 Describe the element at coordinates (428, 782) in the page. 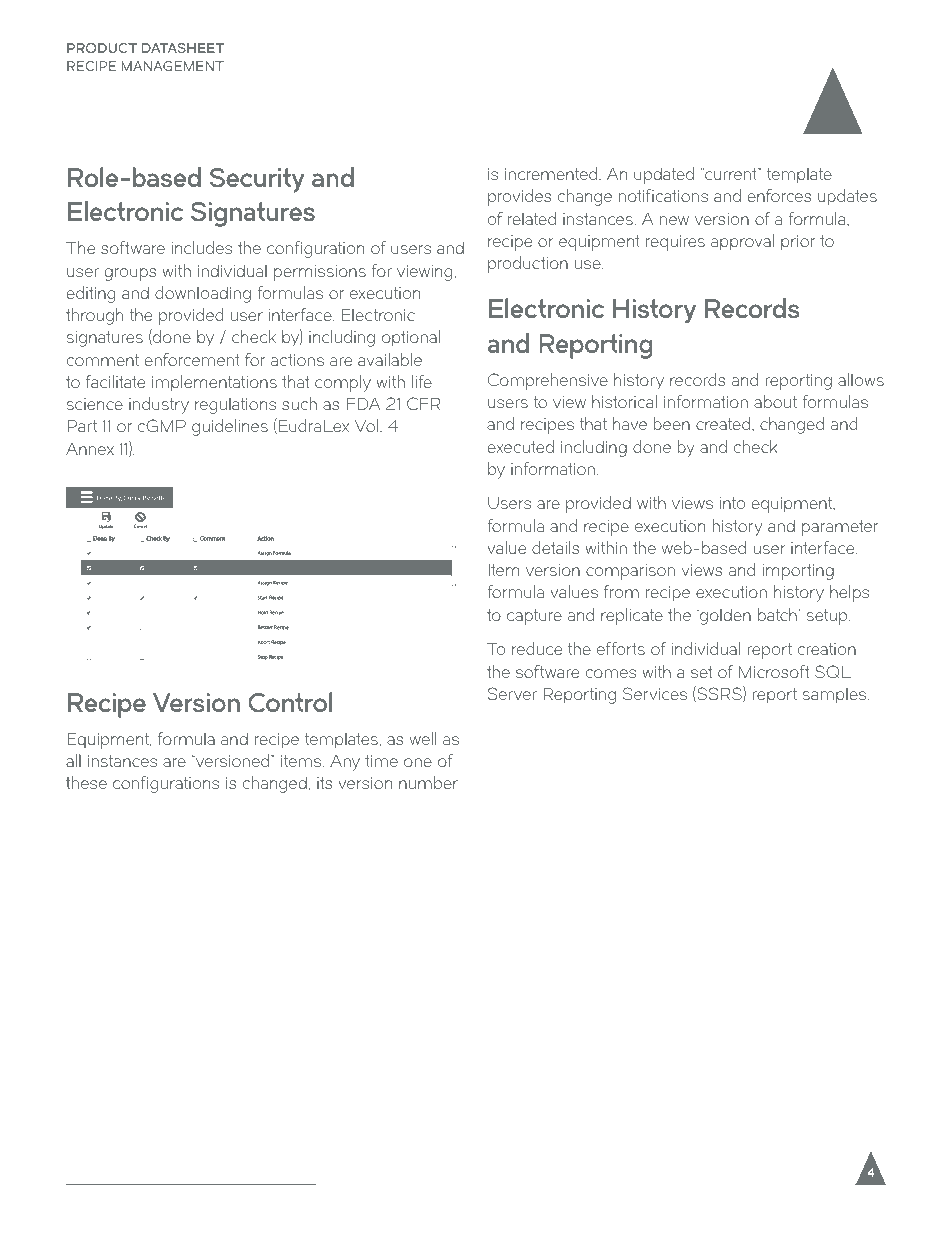

I see `number` at that location.
